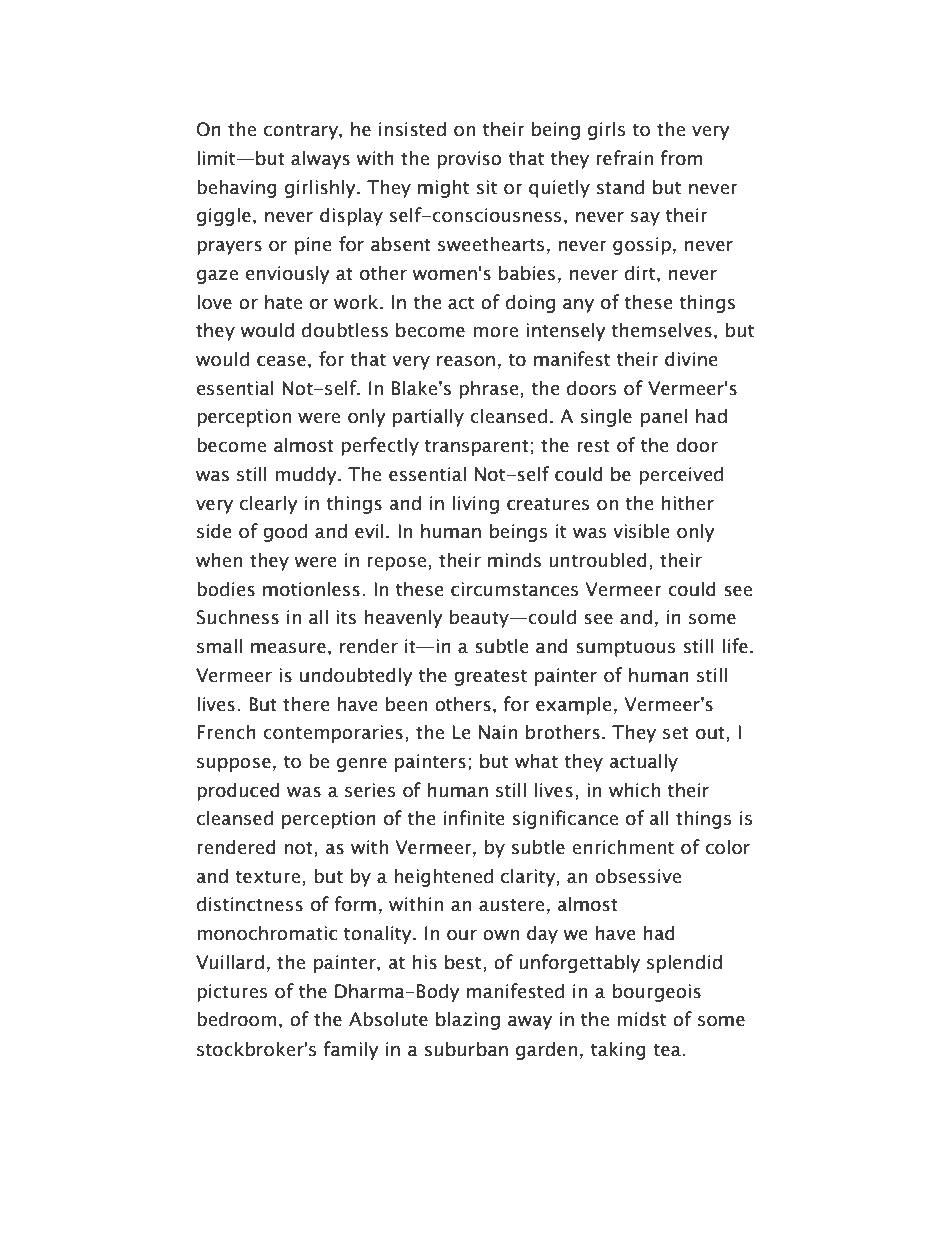 The height and width of the document is (1233, 952). I want to click on divine, so click(691, 359).
